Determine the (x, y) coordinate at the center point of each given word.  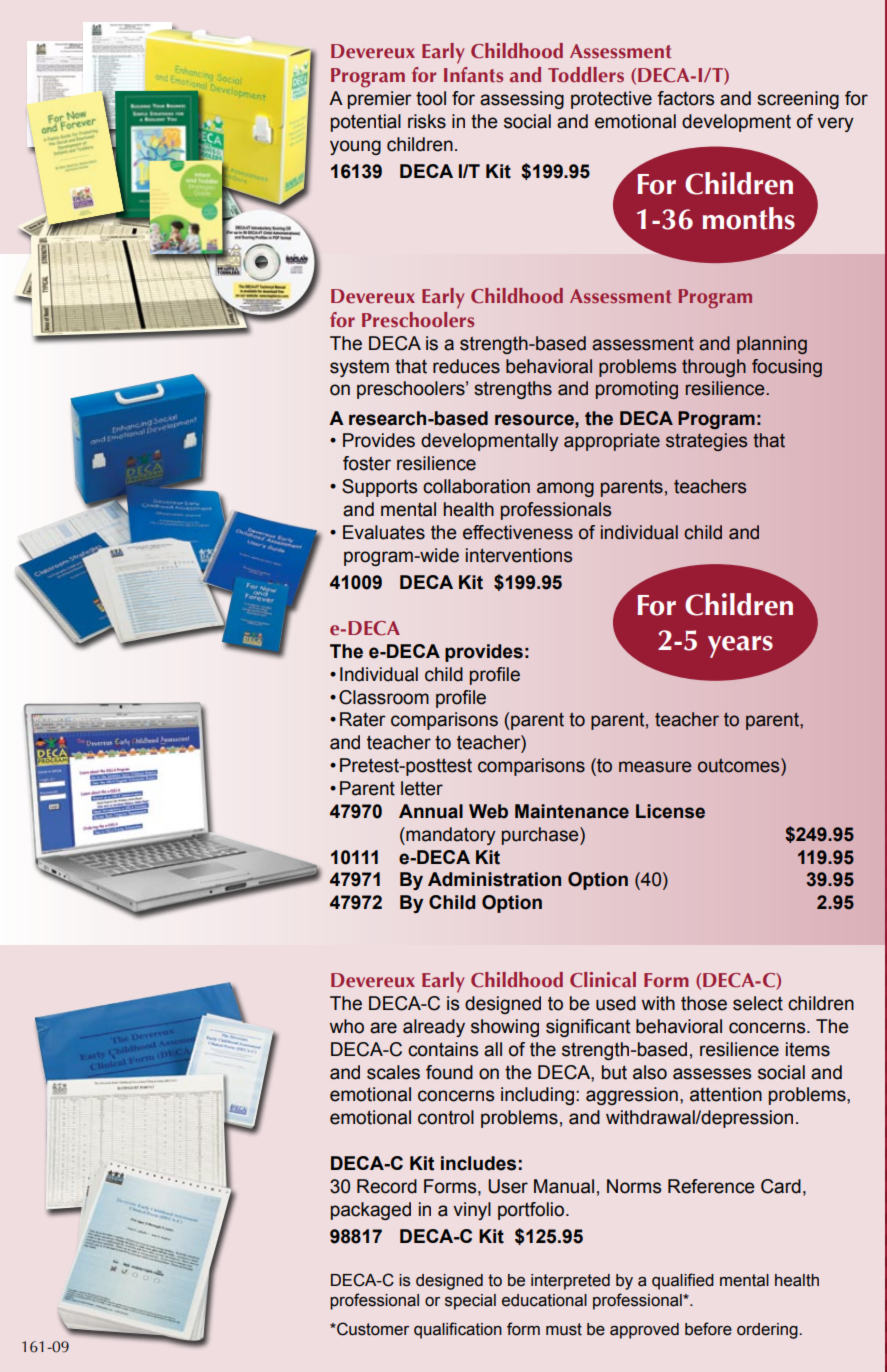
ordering (768, 1331)
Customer (372, 1329)
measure (655, 767)
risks (427, 121)
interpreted (570, 1282)
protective (611, 100)
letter (422, 788)
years (740, 647)
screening (798, 100)
